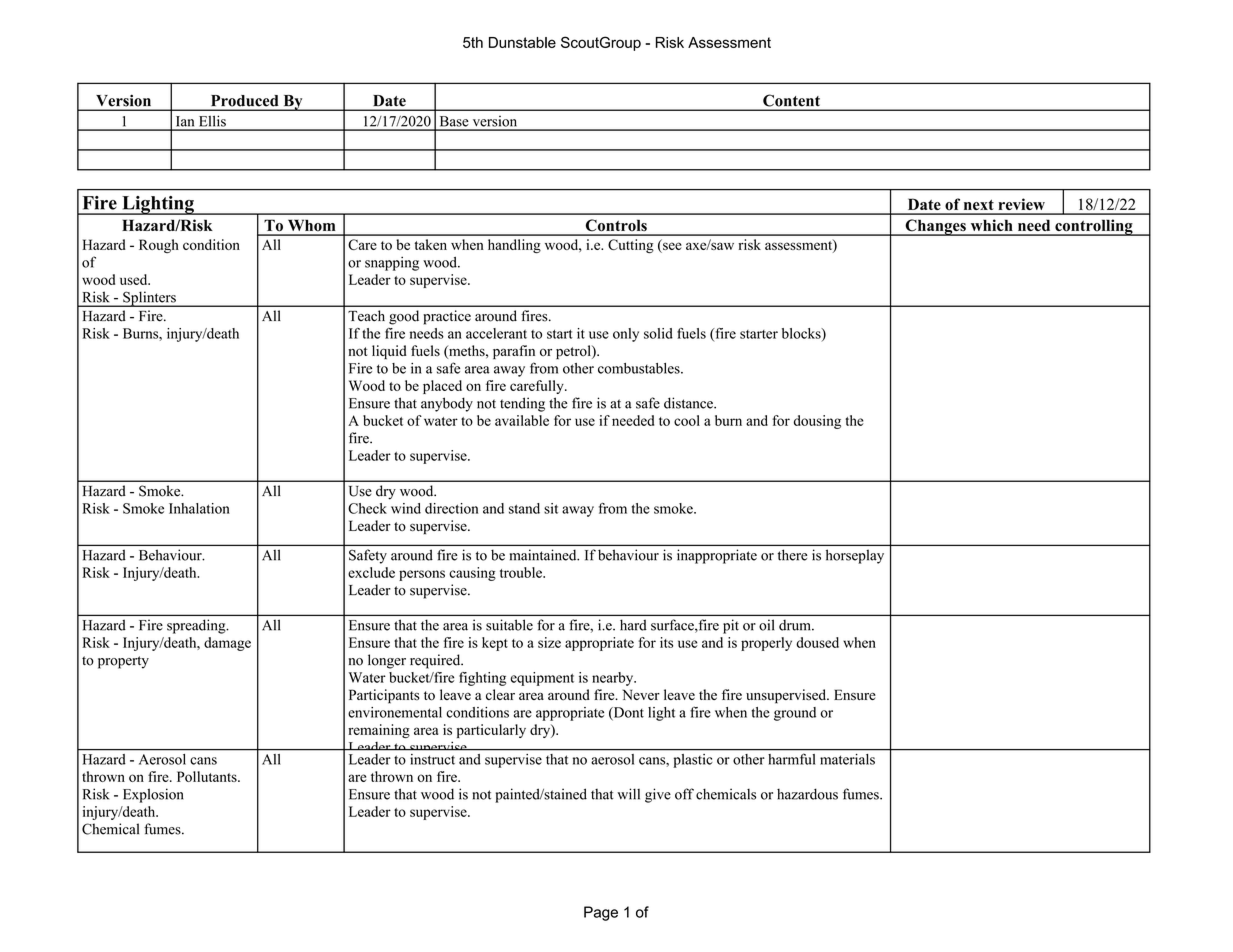  What do you see at coordinates (159, 246) in the screenshot?
I see `Rough` at bounding box center [159, 246].
